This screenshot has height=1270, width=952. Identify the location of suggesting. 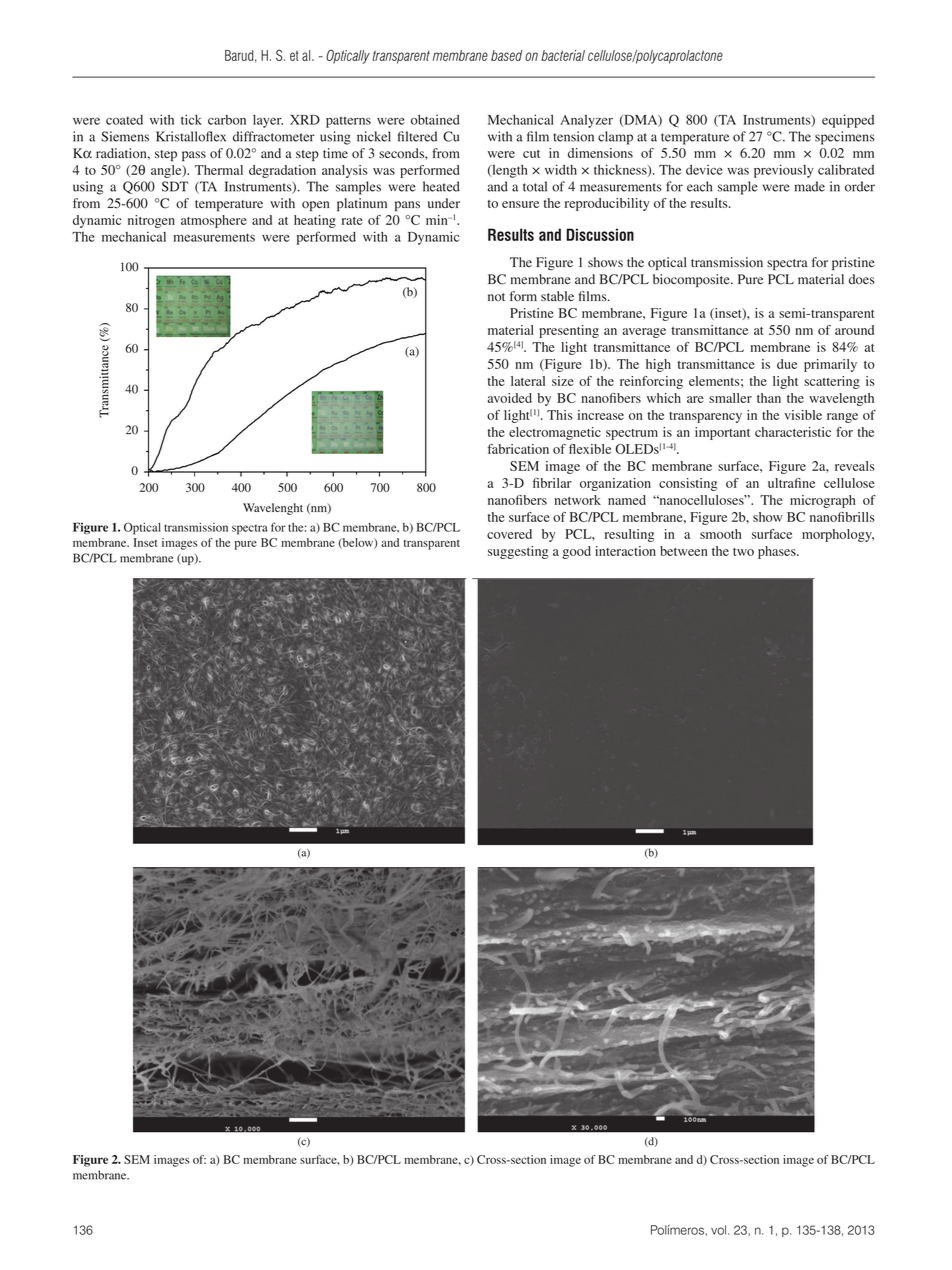
(518, 552).
